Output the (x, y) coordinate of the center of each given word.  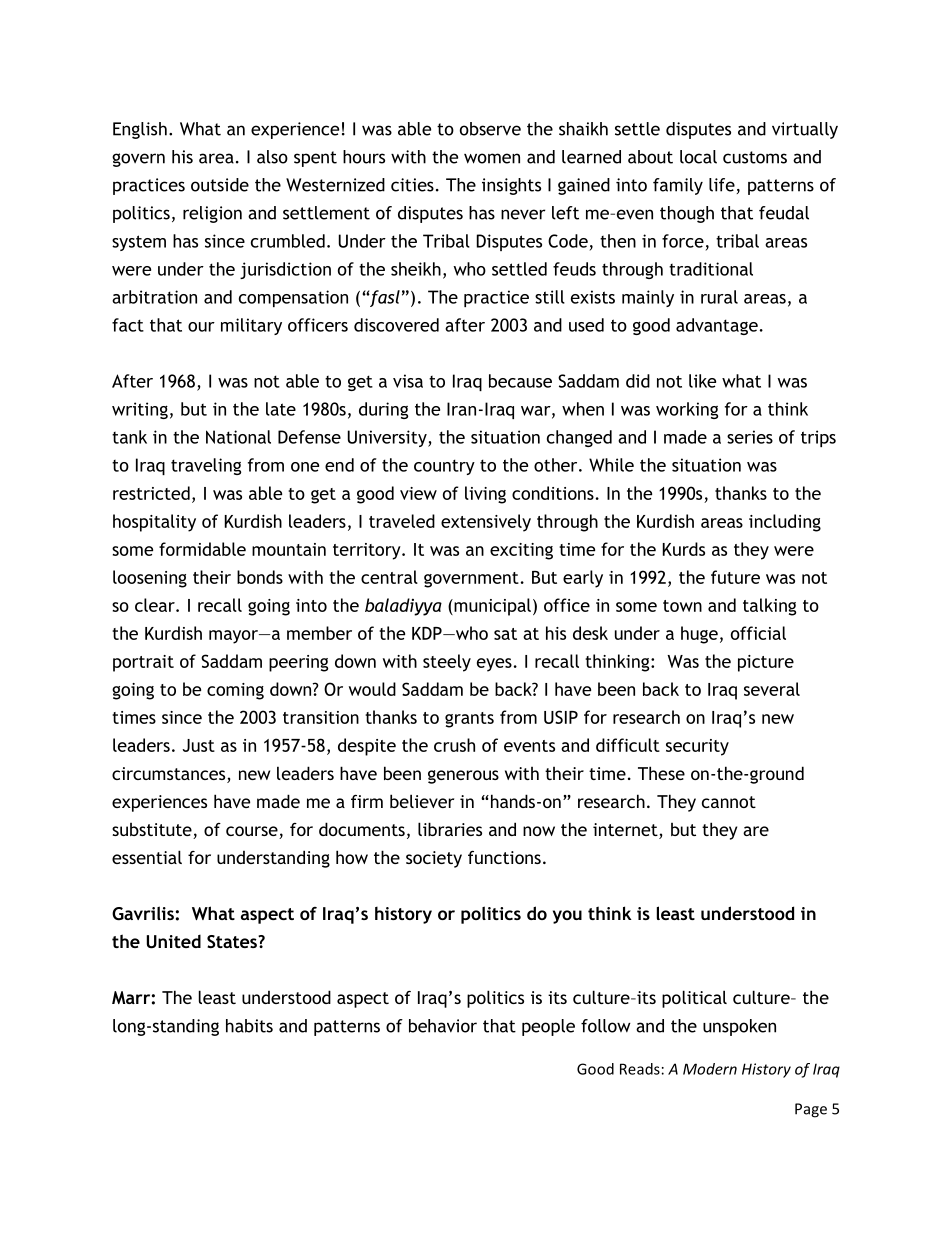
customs (755, 157)
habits (249, 1026)
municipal (491, 607)
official (758, 633)
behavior (443, 1026)
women (492, 158)
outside (220, 185)
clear (156, 605)
